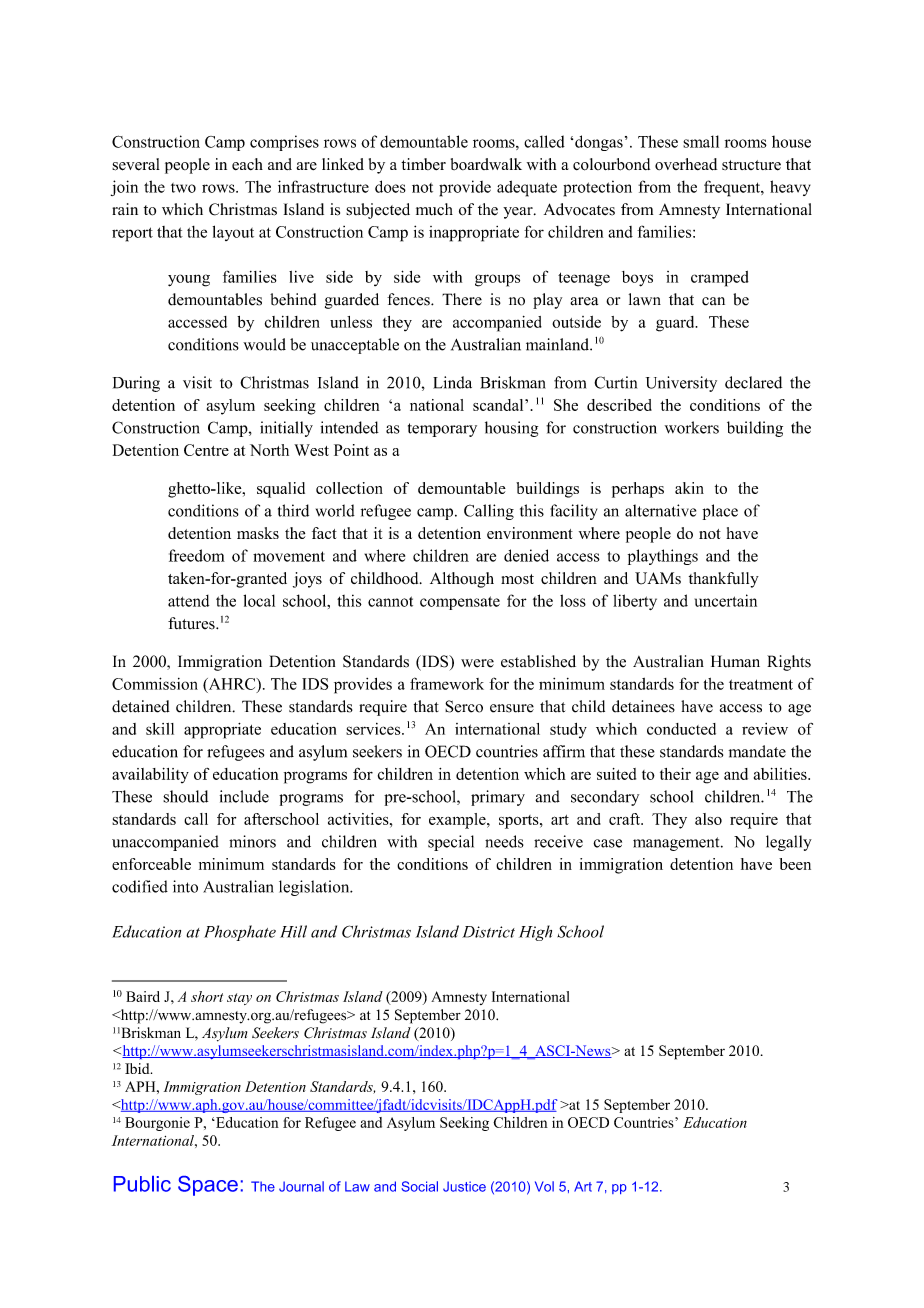 This image has width=924, height=1308. Describe the element at coordinates (486, 164) in the image. I see `boardwalk` at that location.
